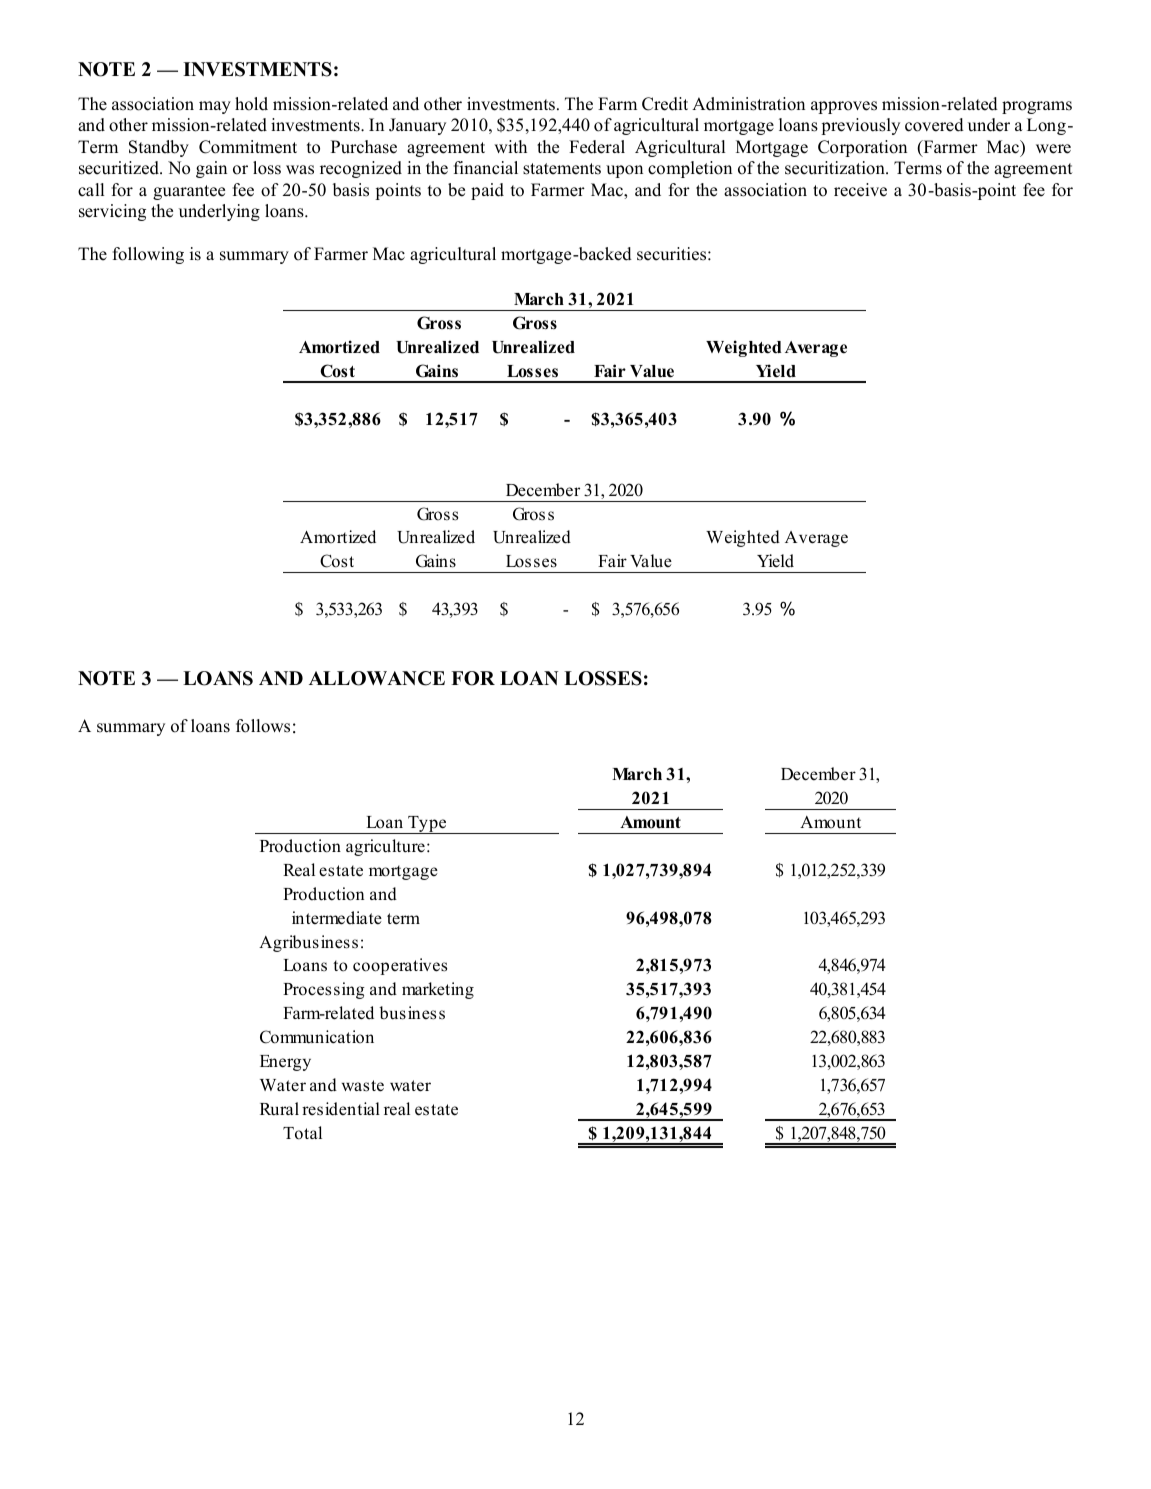 The image size is (1151, 1489). What do you see at coordinates (285, 1063) in the screenshot?
I see `Energy` at bounding box center [285, 1063].
